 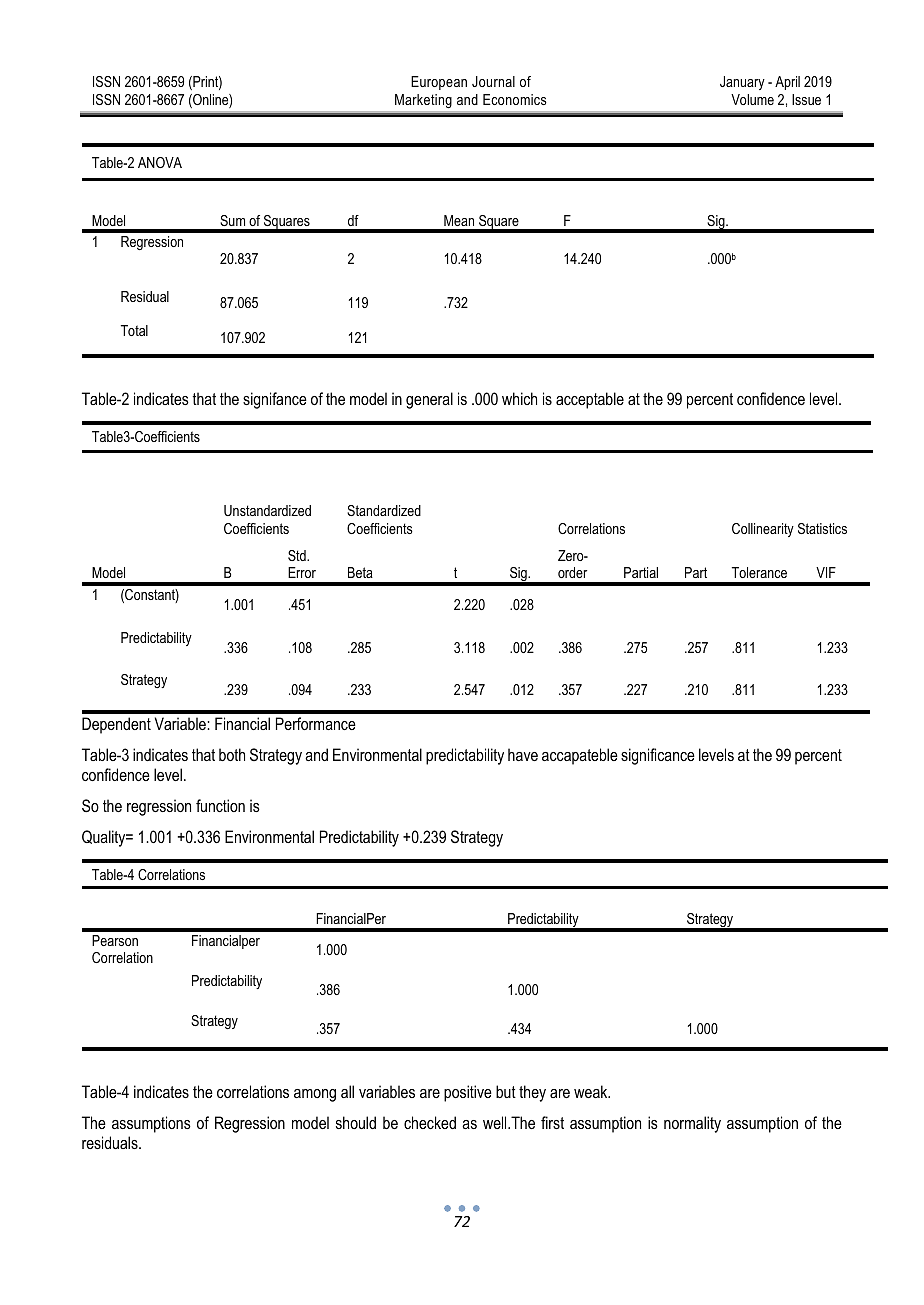 What do you see at coordinates (429, 400) in the image?
I see `general` at bounding box center [429, 400].
